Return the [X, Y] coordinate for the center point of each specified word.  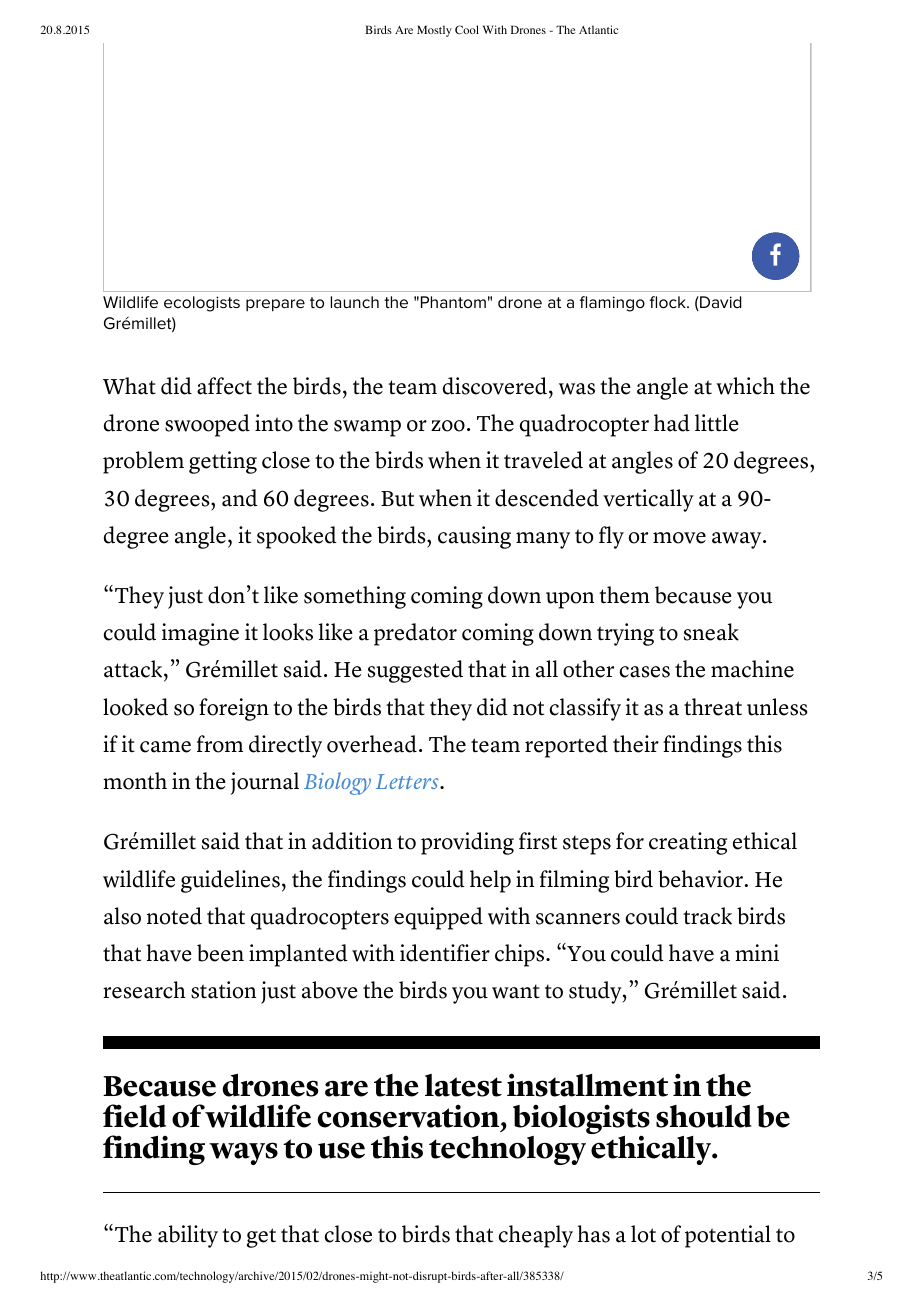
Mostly [434, 31]
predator [415, 634]
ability [188, 1236]
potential [728, 1236]
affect [224, 386]
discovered [495, 386]
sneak [711, 632]
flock [669, 302]
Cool [467, 29]
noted [174, 916]
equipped [438, 918]
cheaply [536, 1236]
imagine [200, 634]
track [707, 916]
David [720, 303]
